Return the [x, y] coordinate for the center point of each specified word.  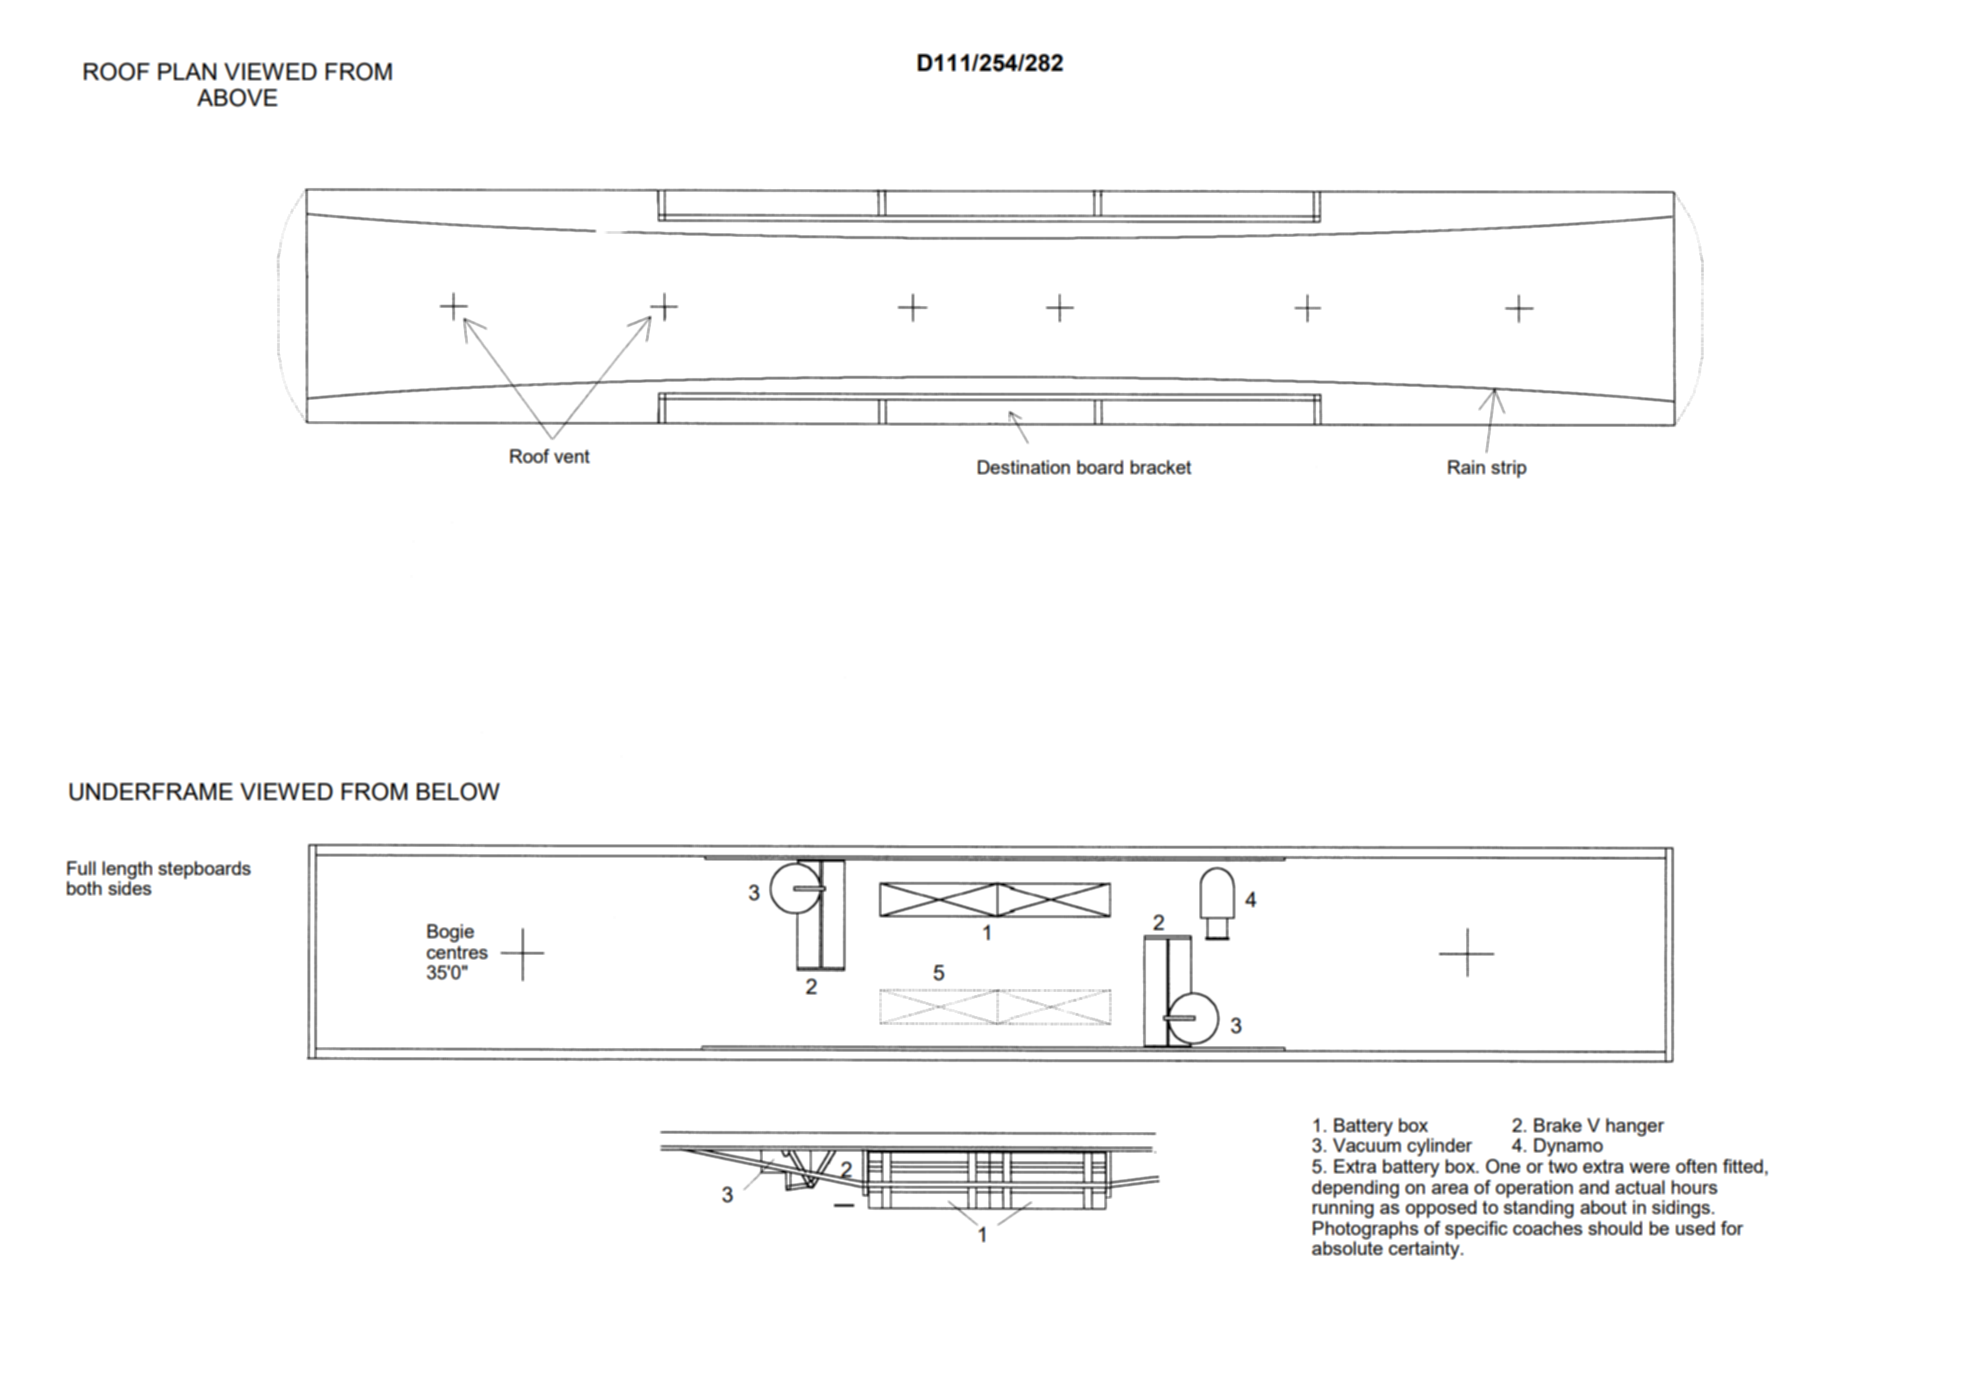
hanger [1635, 1127]
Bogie [450, 933]
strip [1509, 469]
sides [129, 888]
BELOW [458, 791]
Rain [1466, 467]
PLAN [187, 71]
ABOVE [237, 97]
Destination [1024, 467]
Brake [1558, 1125]
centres [457, 952]
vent [572, 456]
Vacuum [1367, 1145]
